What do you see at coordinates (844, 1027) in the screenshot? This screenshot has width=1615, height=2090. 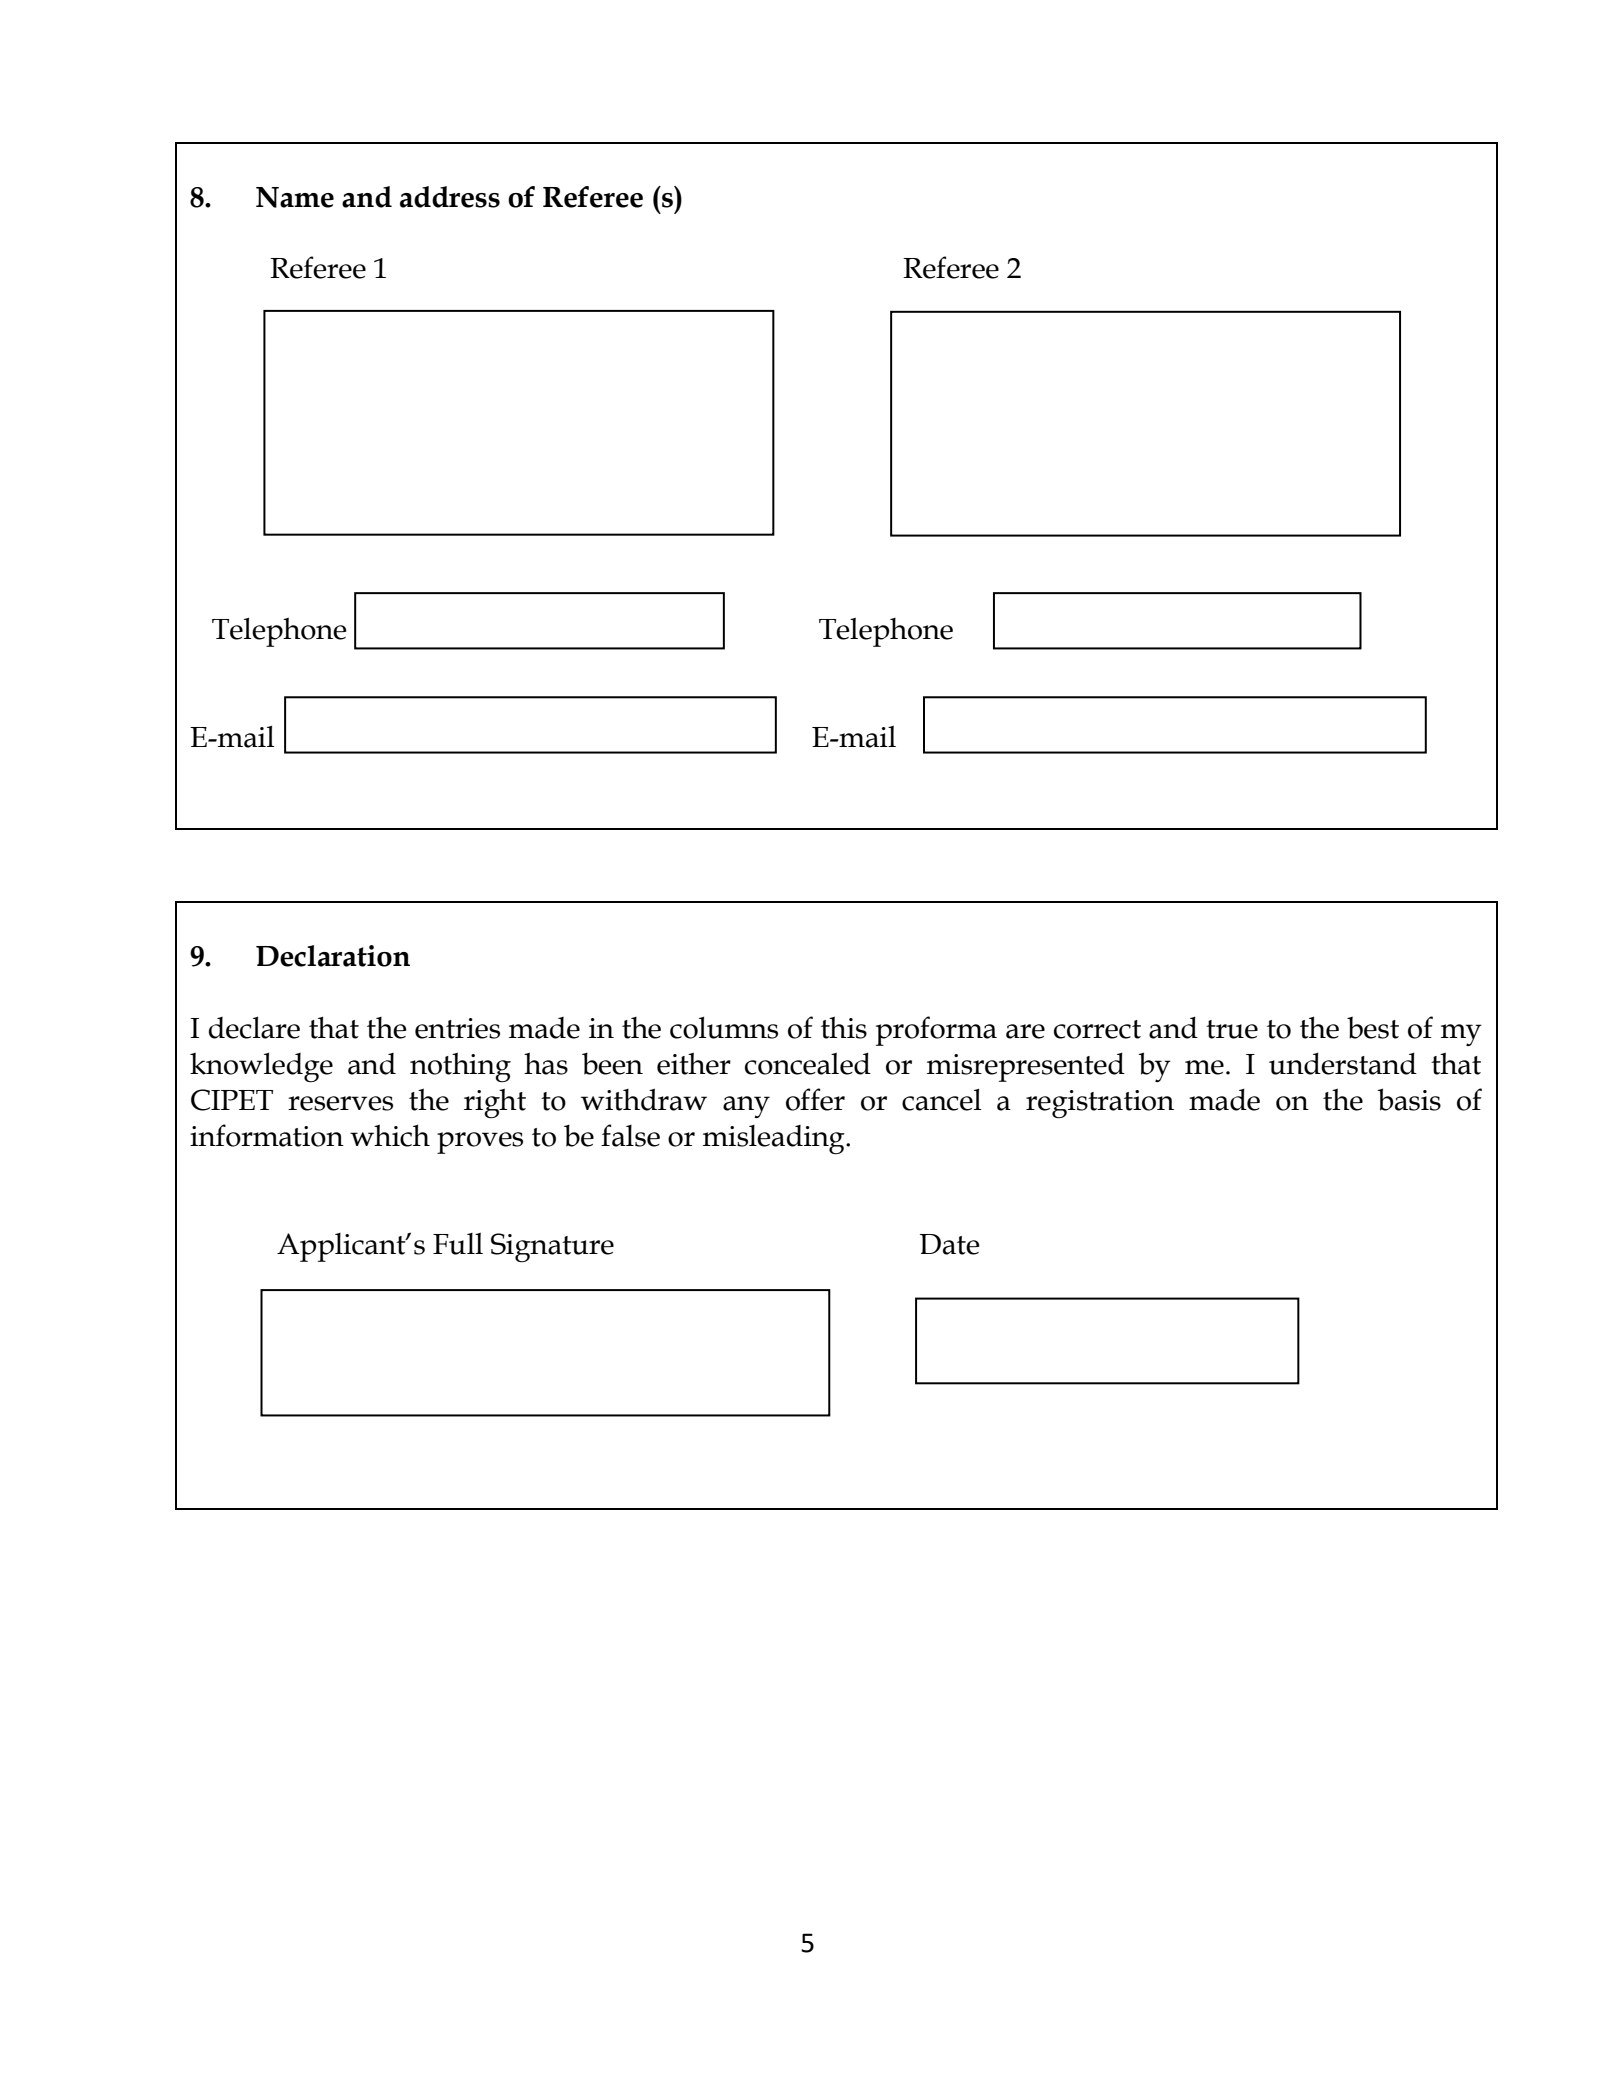 I see `this` at bounding box center [844, 1027].
